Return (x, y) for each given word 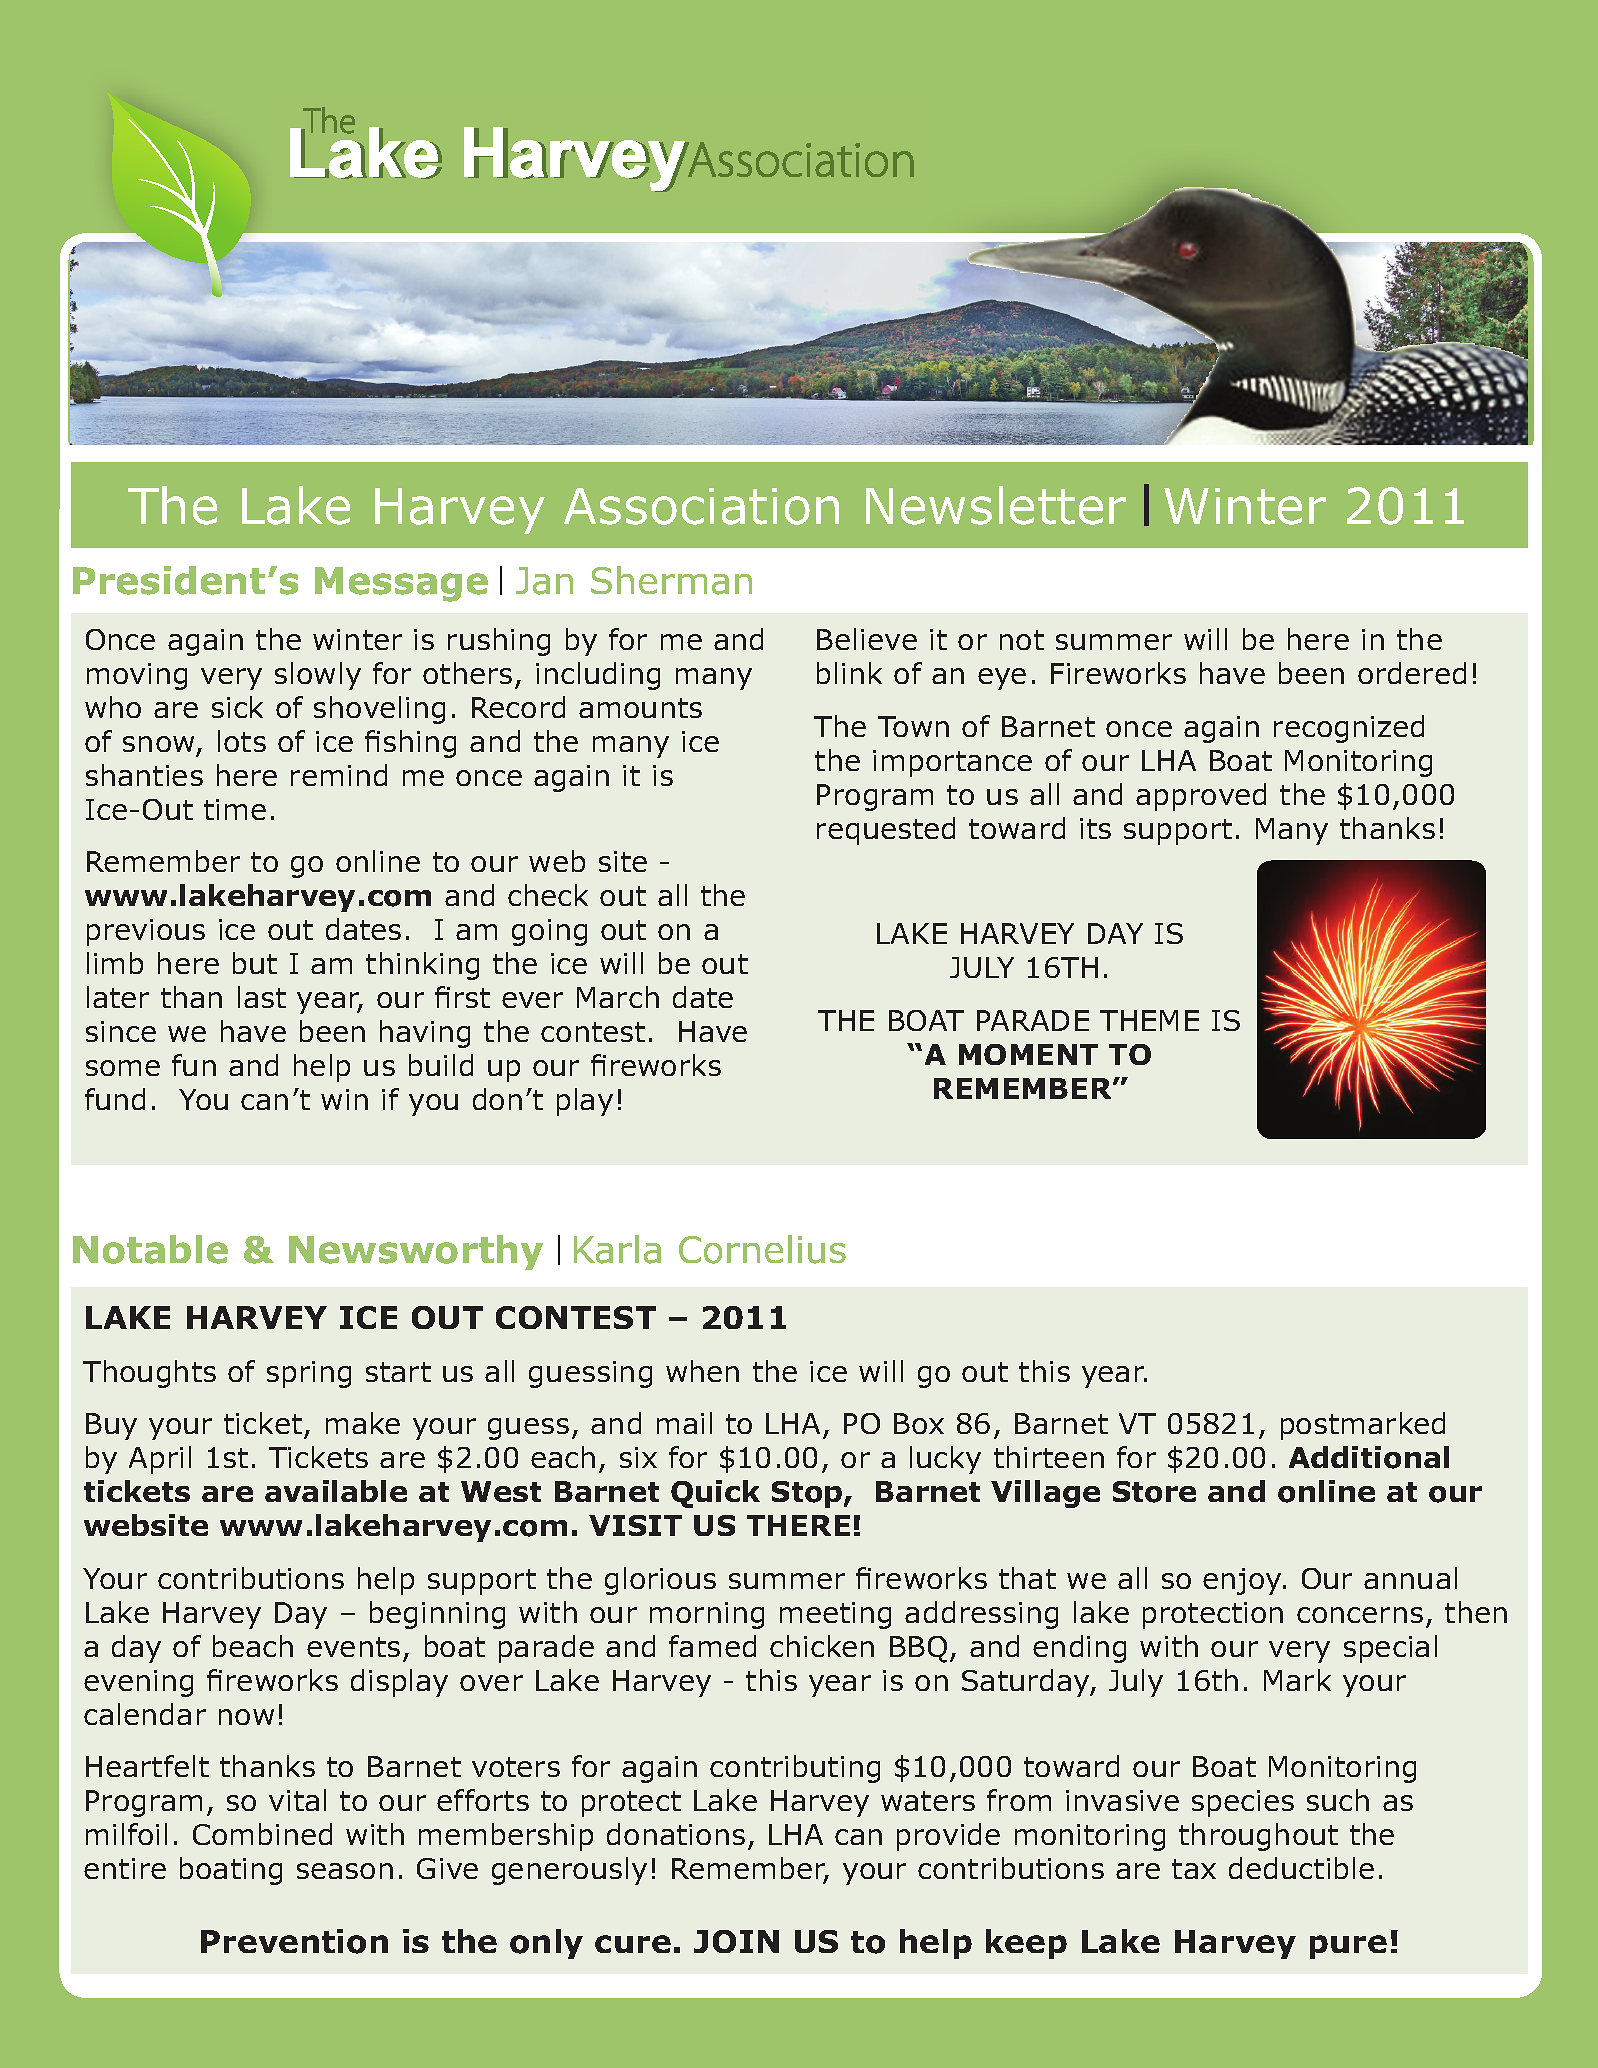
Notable (150, 1249)
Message (401, 584)
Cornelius (762, 1249)
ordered (1412, 673)
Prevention (294, 1941)
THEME (1149, 1020)
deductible (1301, 1868)
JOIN (736, 1941)
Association (701, 506)
